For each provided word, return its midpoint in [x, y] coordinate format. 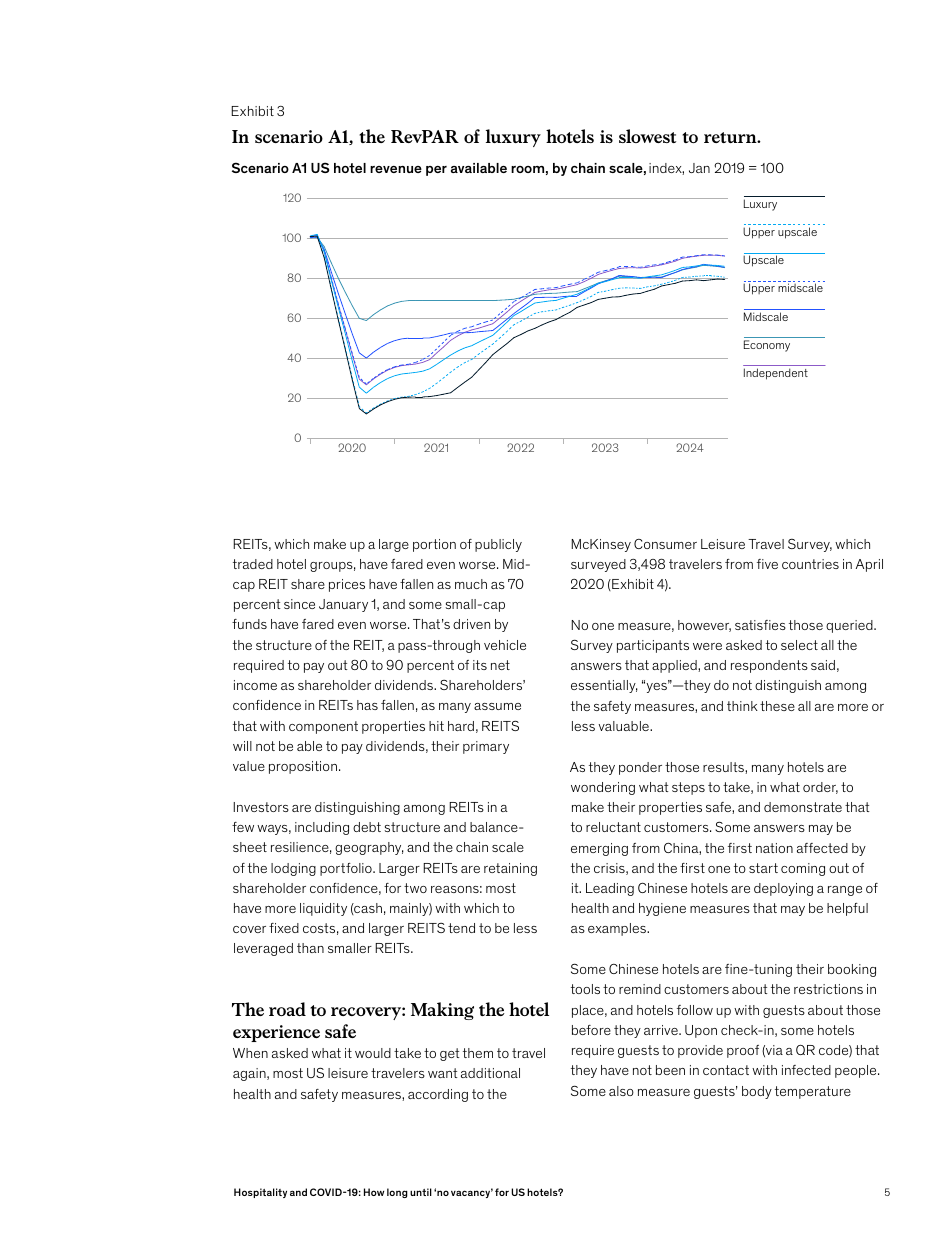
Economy [767, 346]
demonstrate [803, 807]
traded [253, 564]
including [322, 828]
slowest [647, 136]
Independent [776, 374]
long [397, 1193]
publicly [498, 545]
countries [810, 564]
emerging [599, 849]
